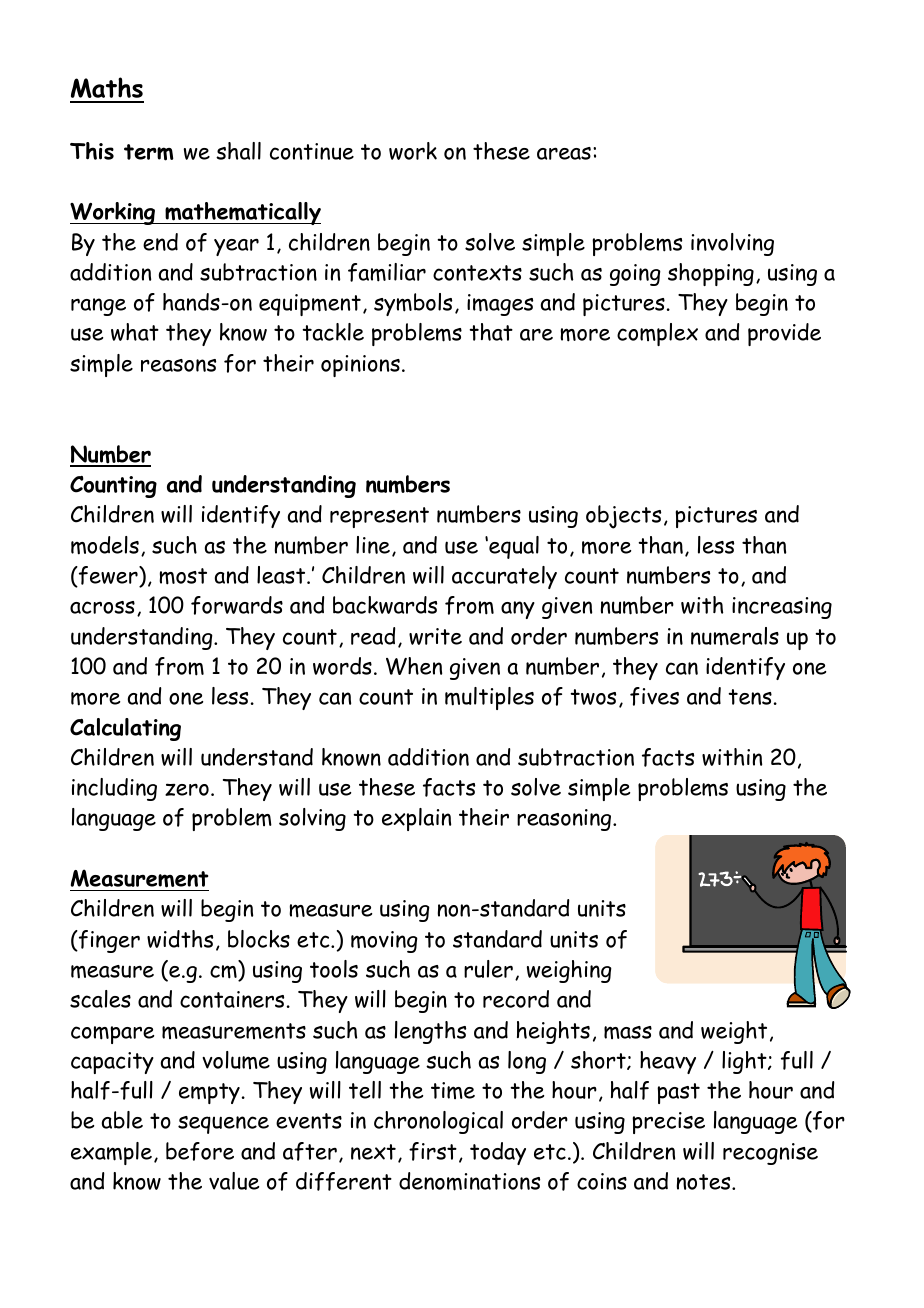 The height and width of the screenshot is (1308, 924). What do you see at coordinates (105, 545) in the screenshot?
I see `models` at bounding box center [105, 545].
